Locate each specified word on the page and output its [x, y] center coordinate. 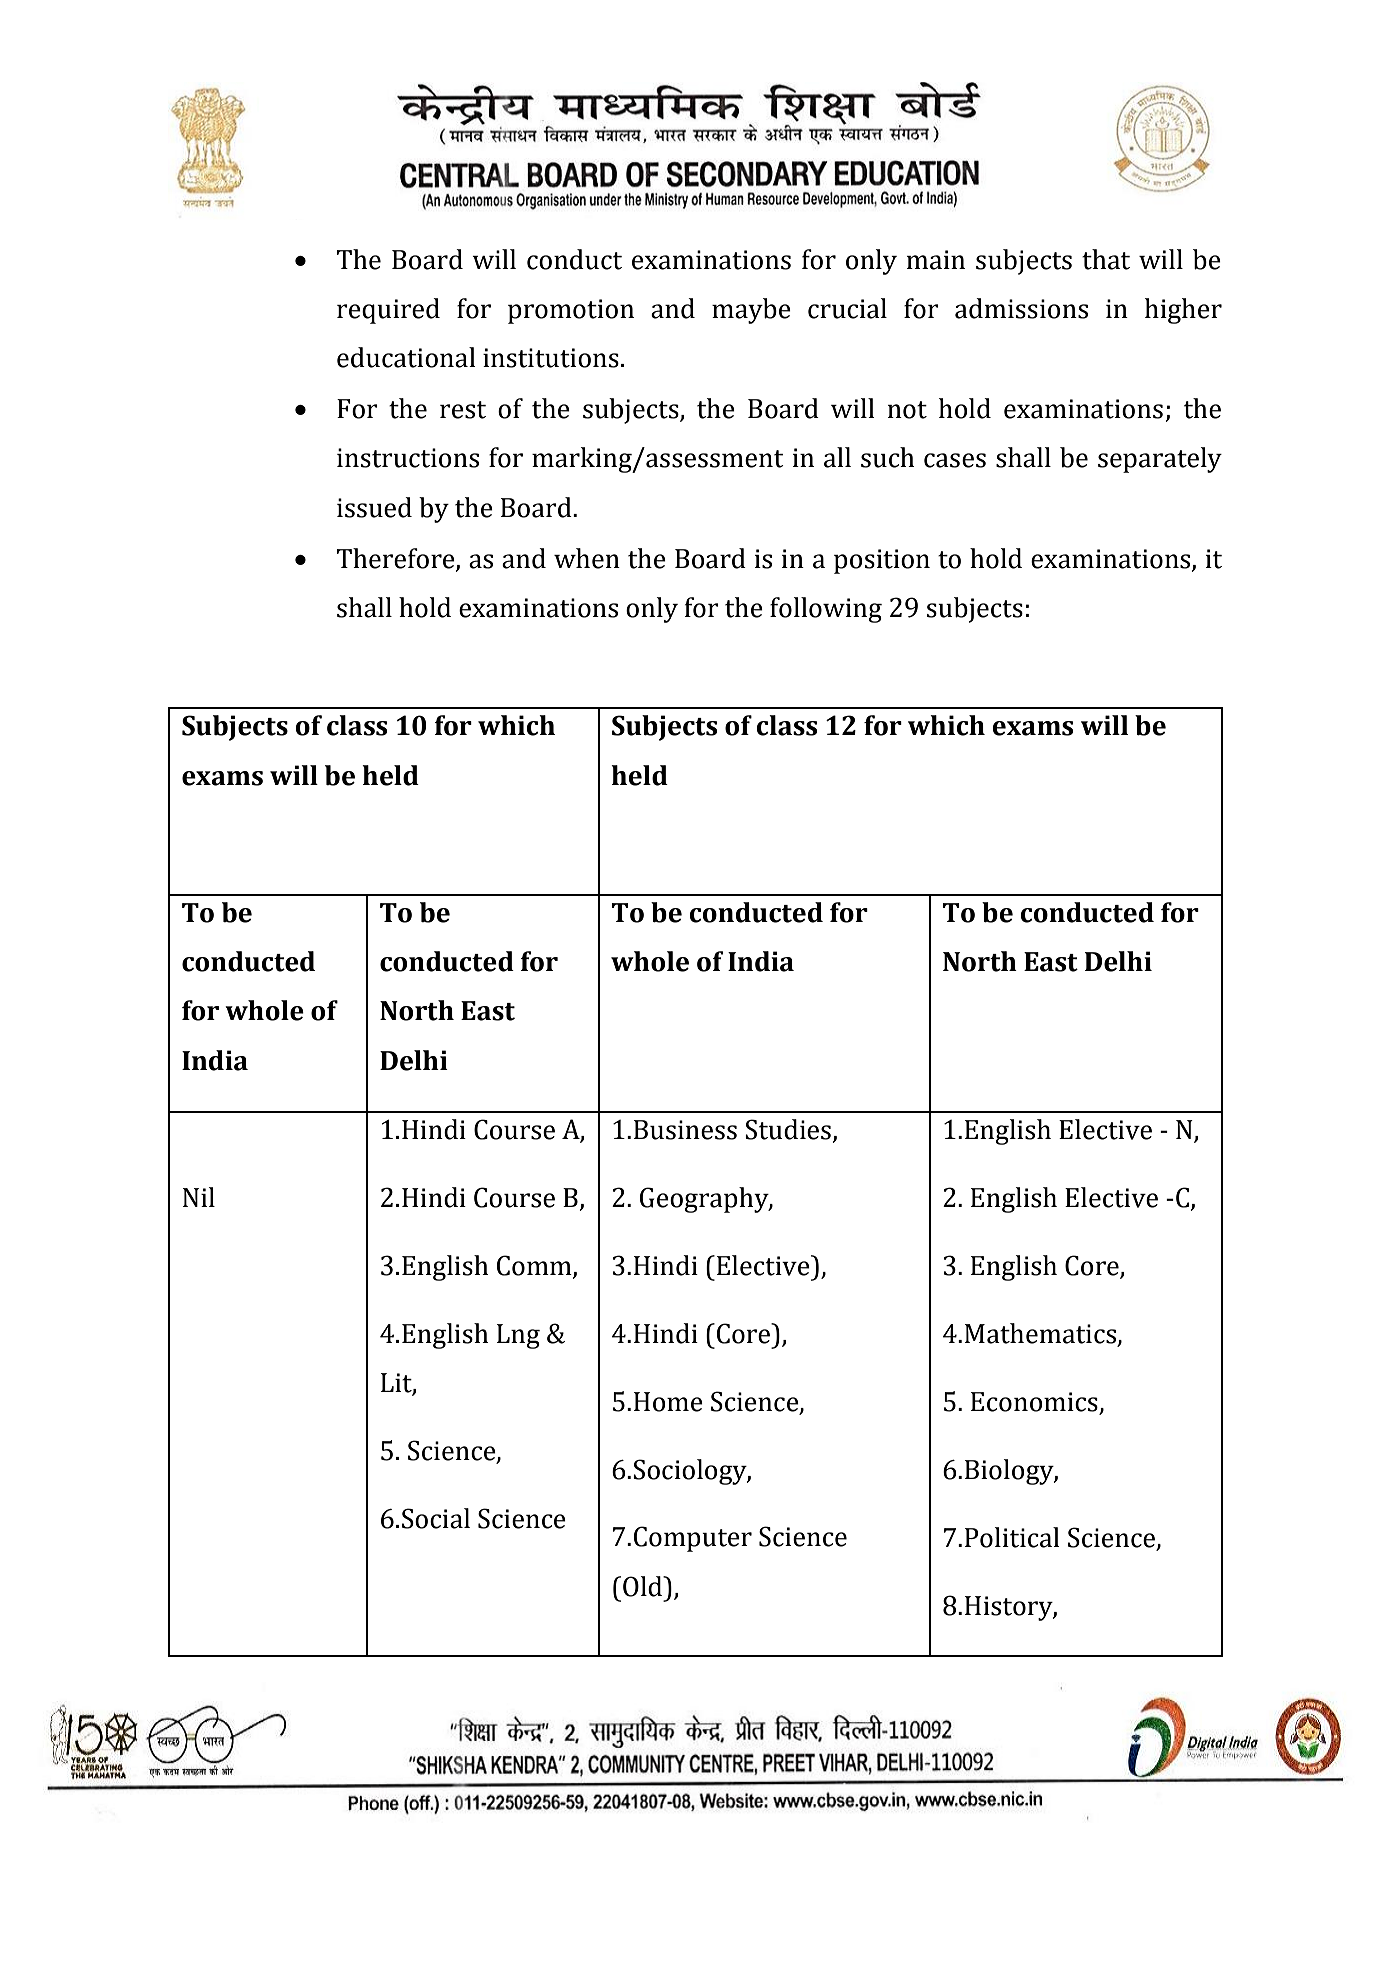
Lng [518, 1336]
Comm [535, 1266]
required [388, 311]
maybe [751, 311]
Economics [1034, 1402]
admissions [1021, 308]
